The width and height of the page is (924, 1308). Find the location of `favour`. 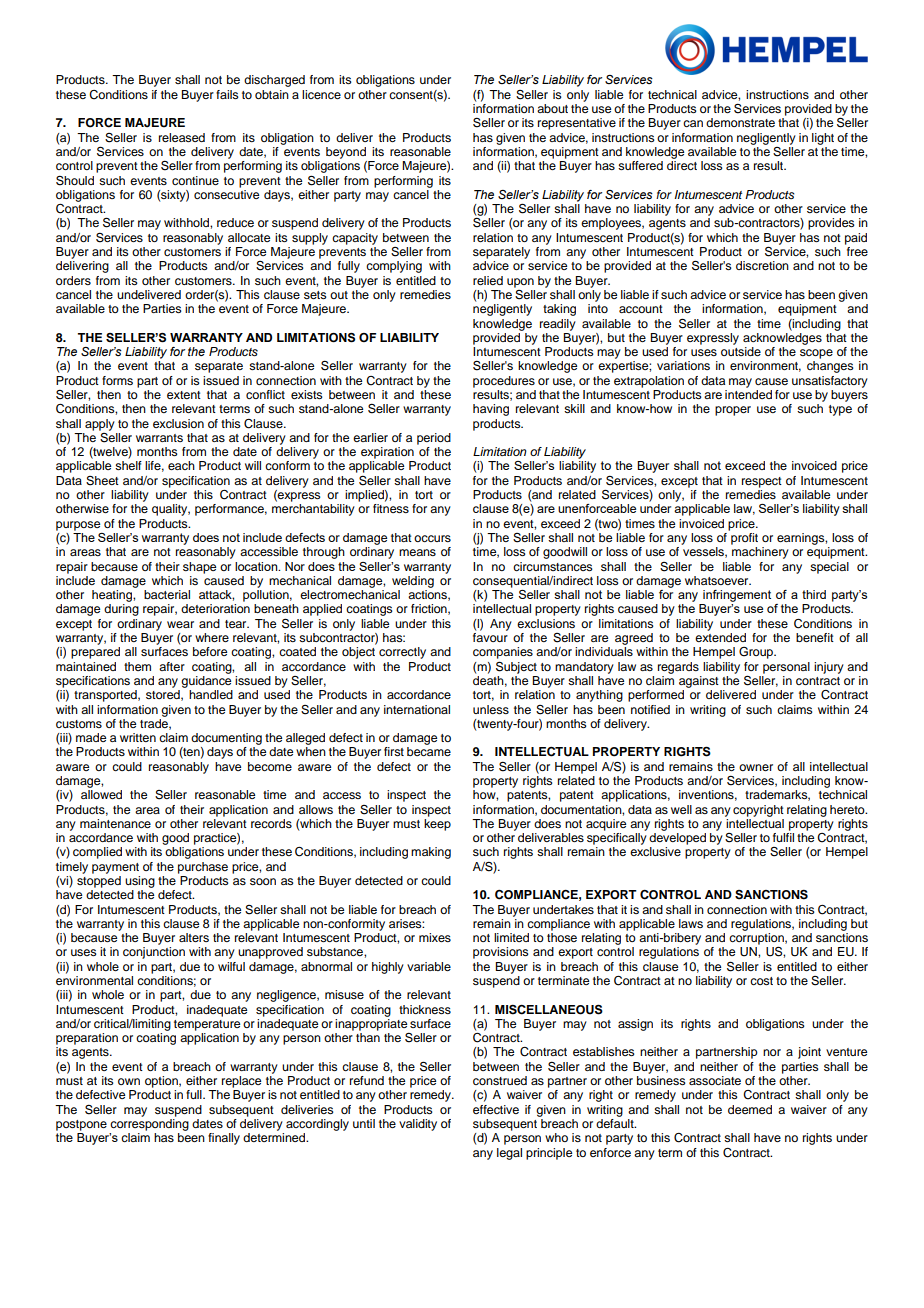

favour is located at coordinates (490, 636).
